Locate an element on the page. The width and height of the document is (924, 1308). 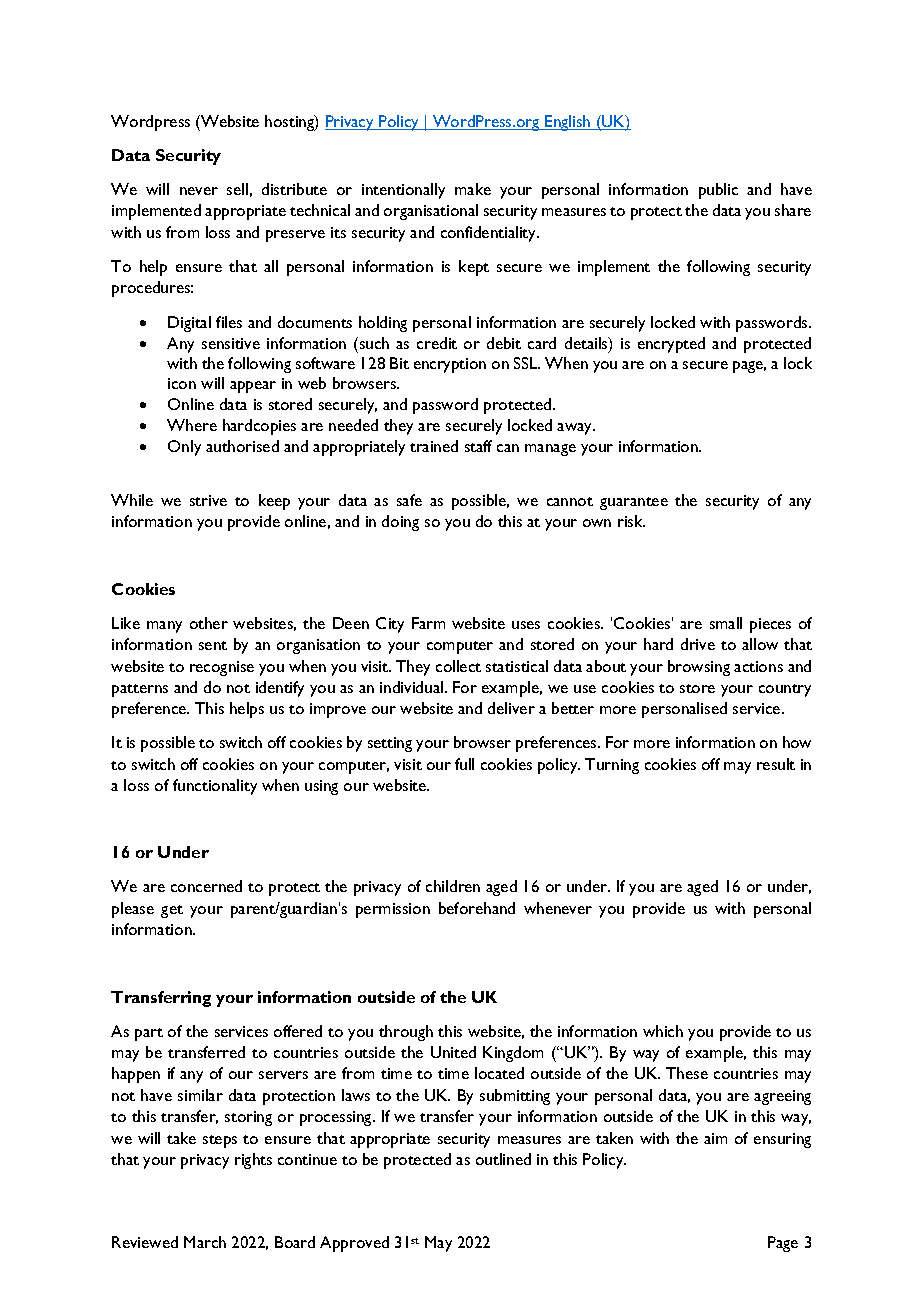
March is located at coordinates (205, 1242).
